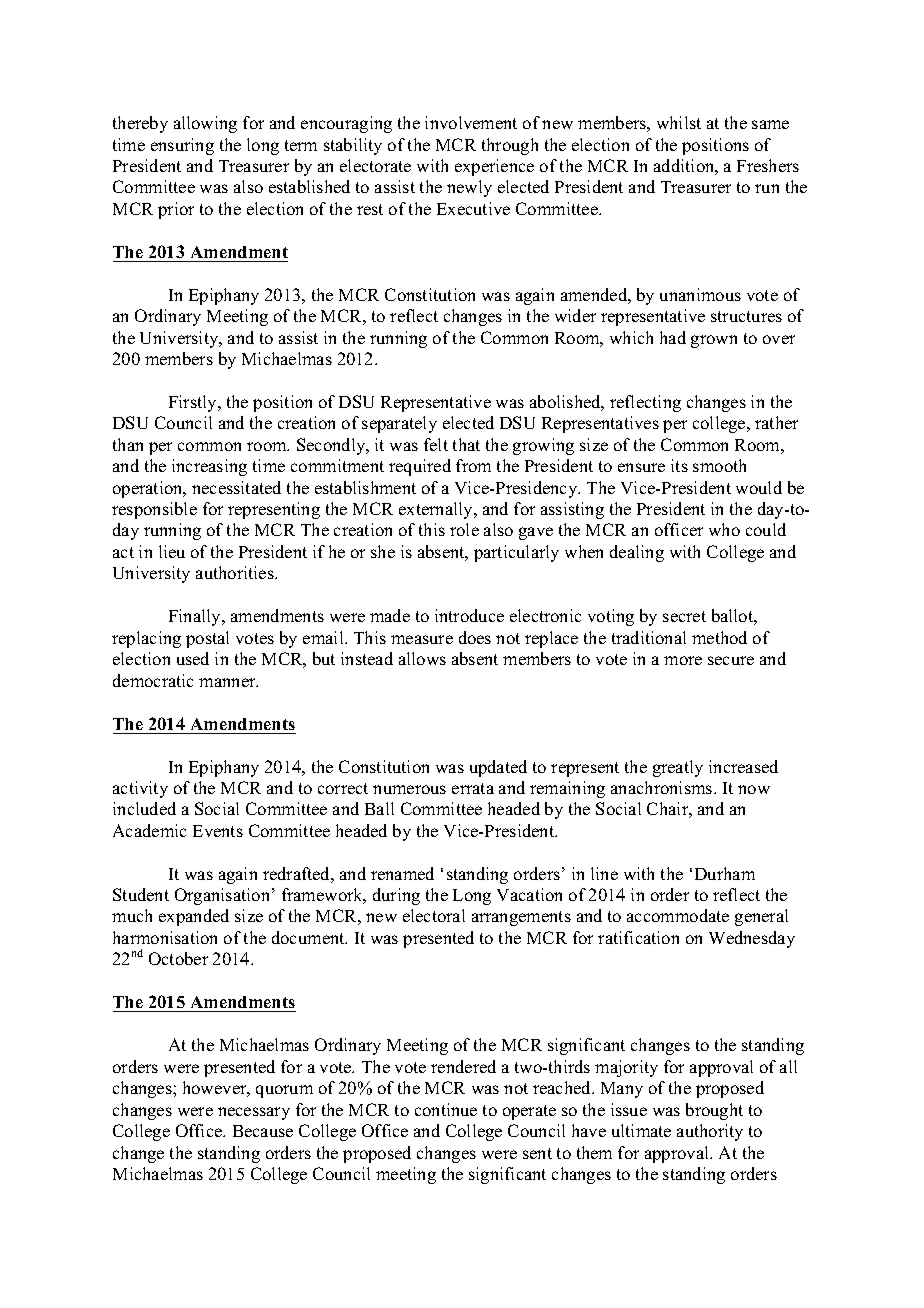 This screenshot has height=1308, width=924. I want to click on ensuring, so click(182, 146).
